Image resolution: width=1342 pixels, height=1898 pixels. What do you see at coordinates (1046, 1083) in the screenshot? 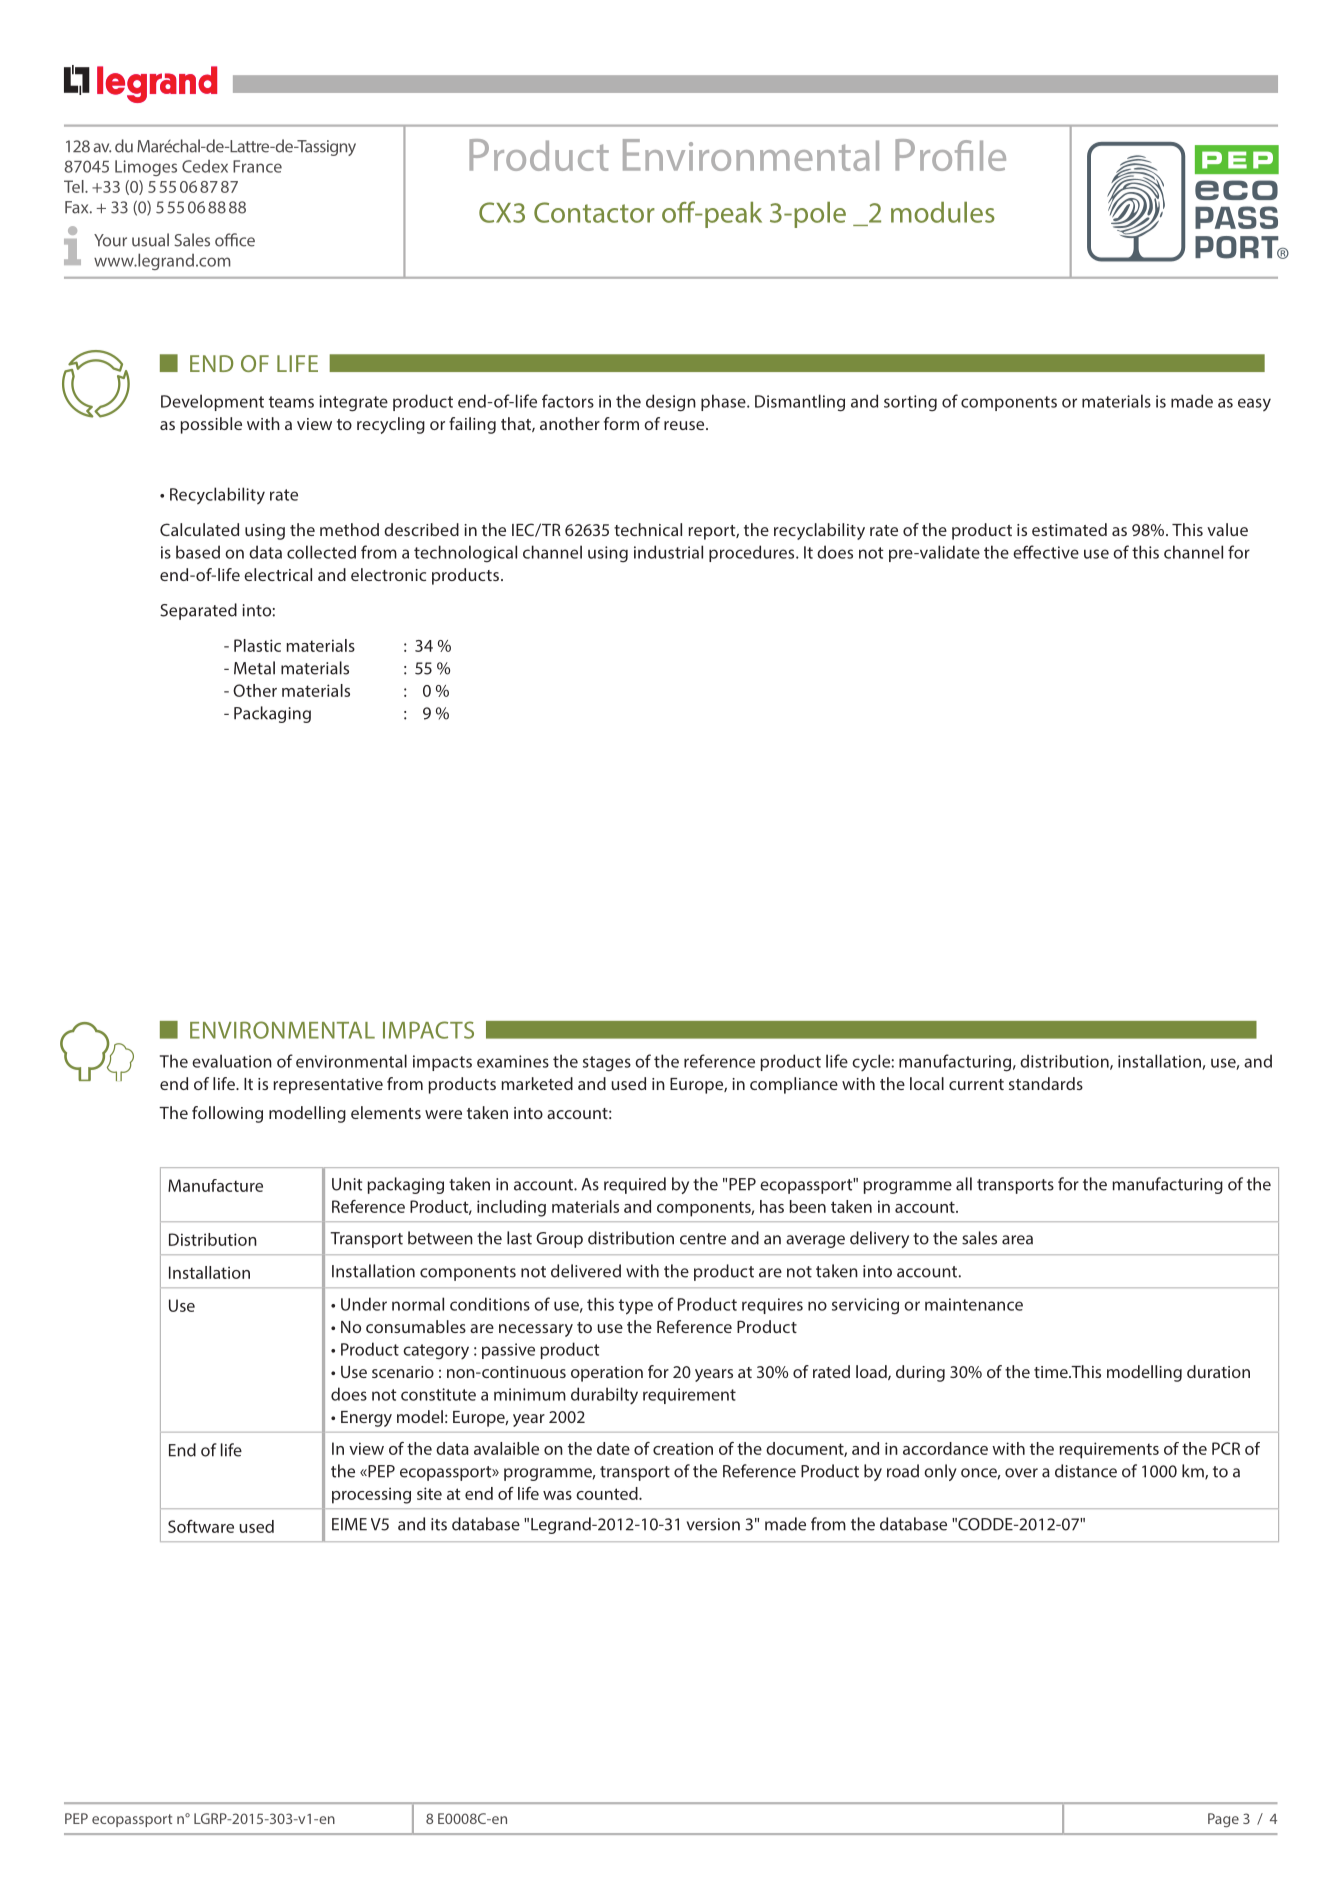
I see `standards` at bounding box center [1046, 1083].
